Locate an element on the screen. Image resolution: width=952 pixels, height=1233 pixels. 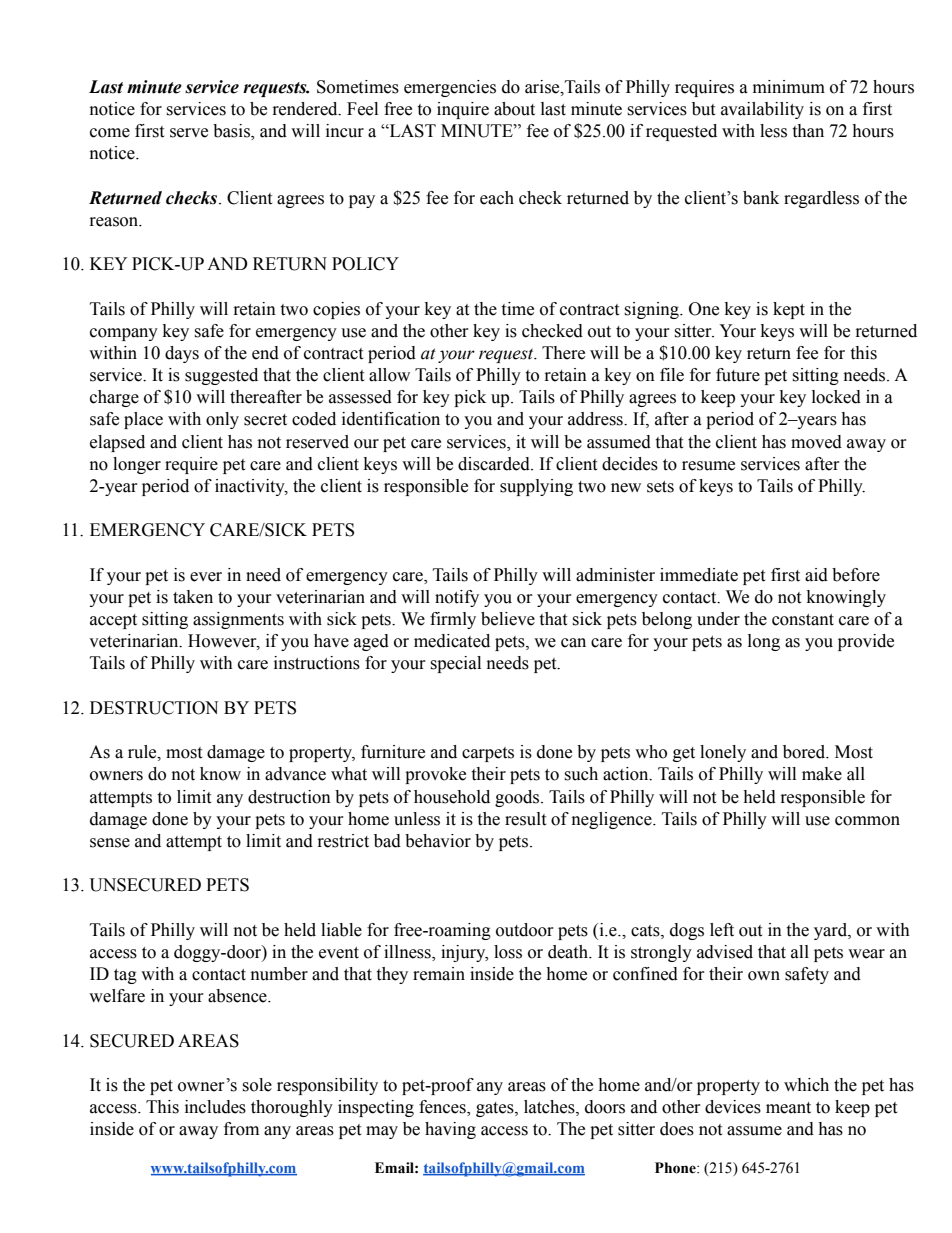
allow is located at coordinates (389, 375).
